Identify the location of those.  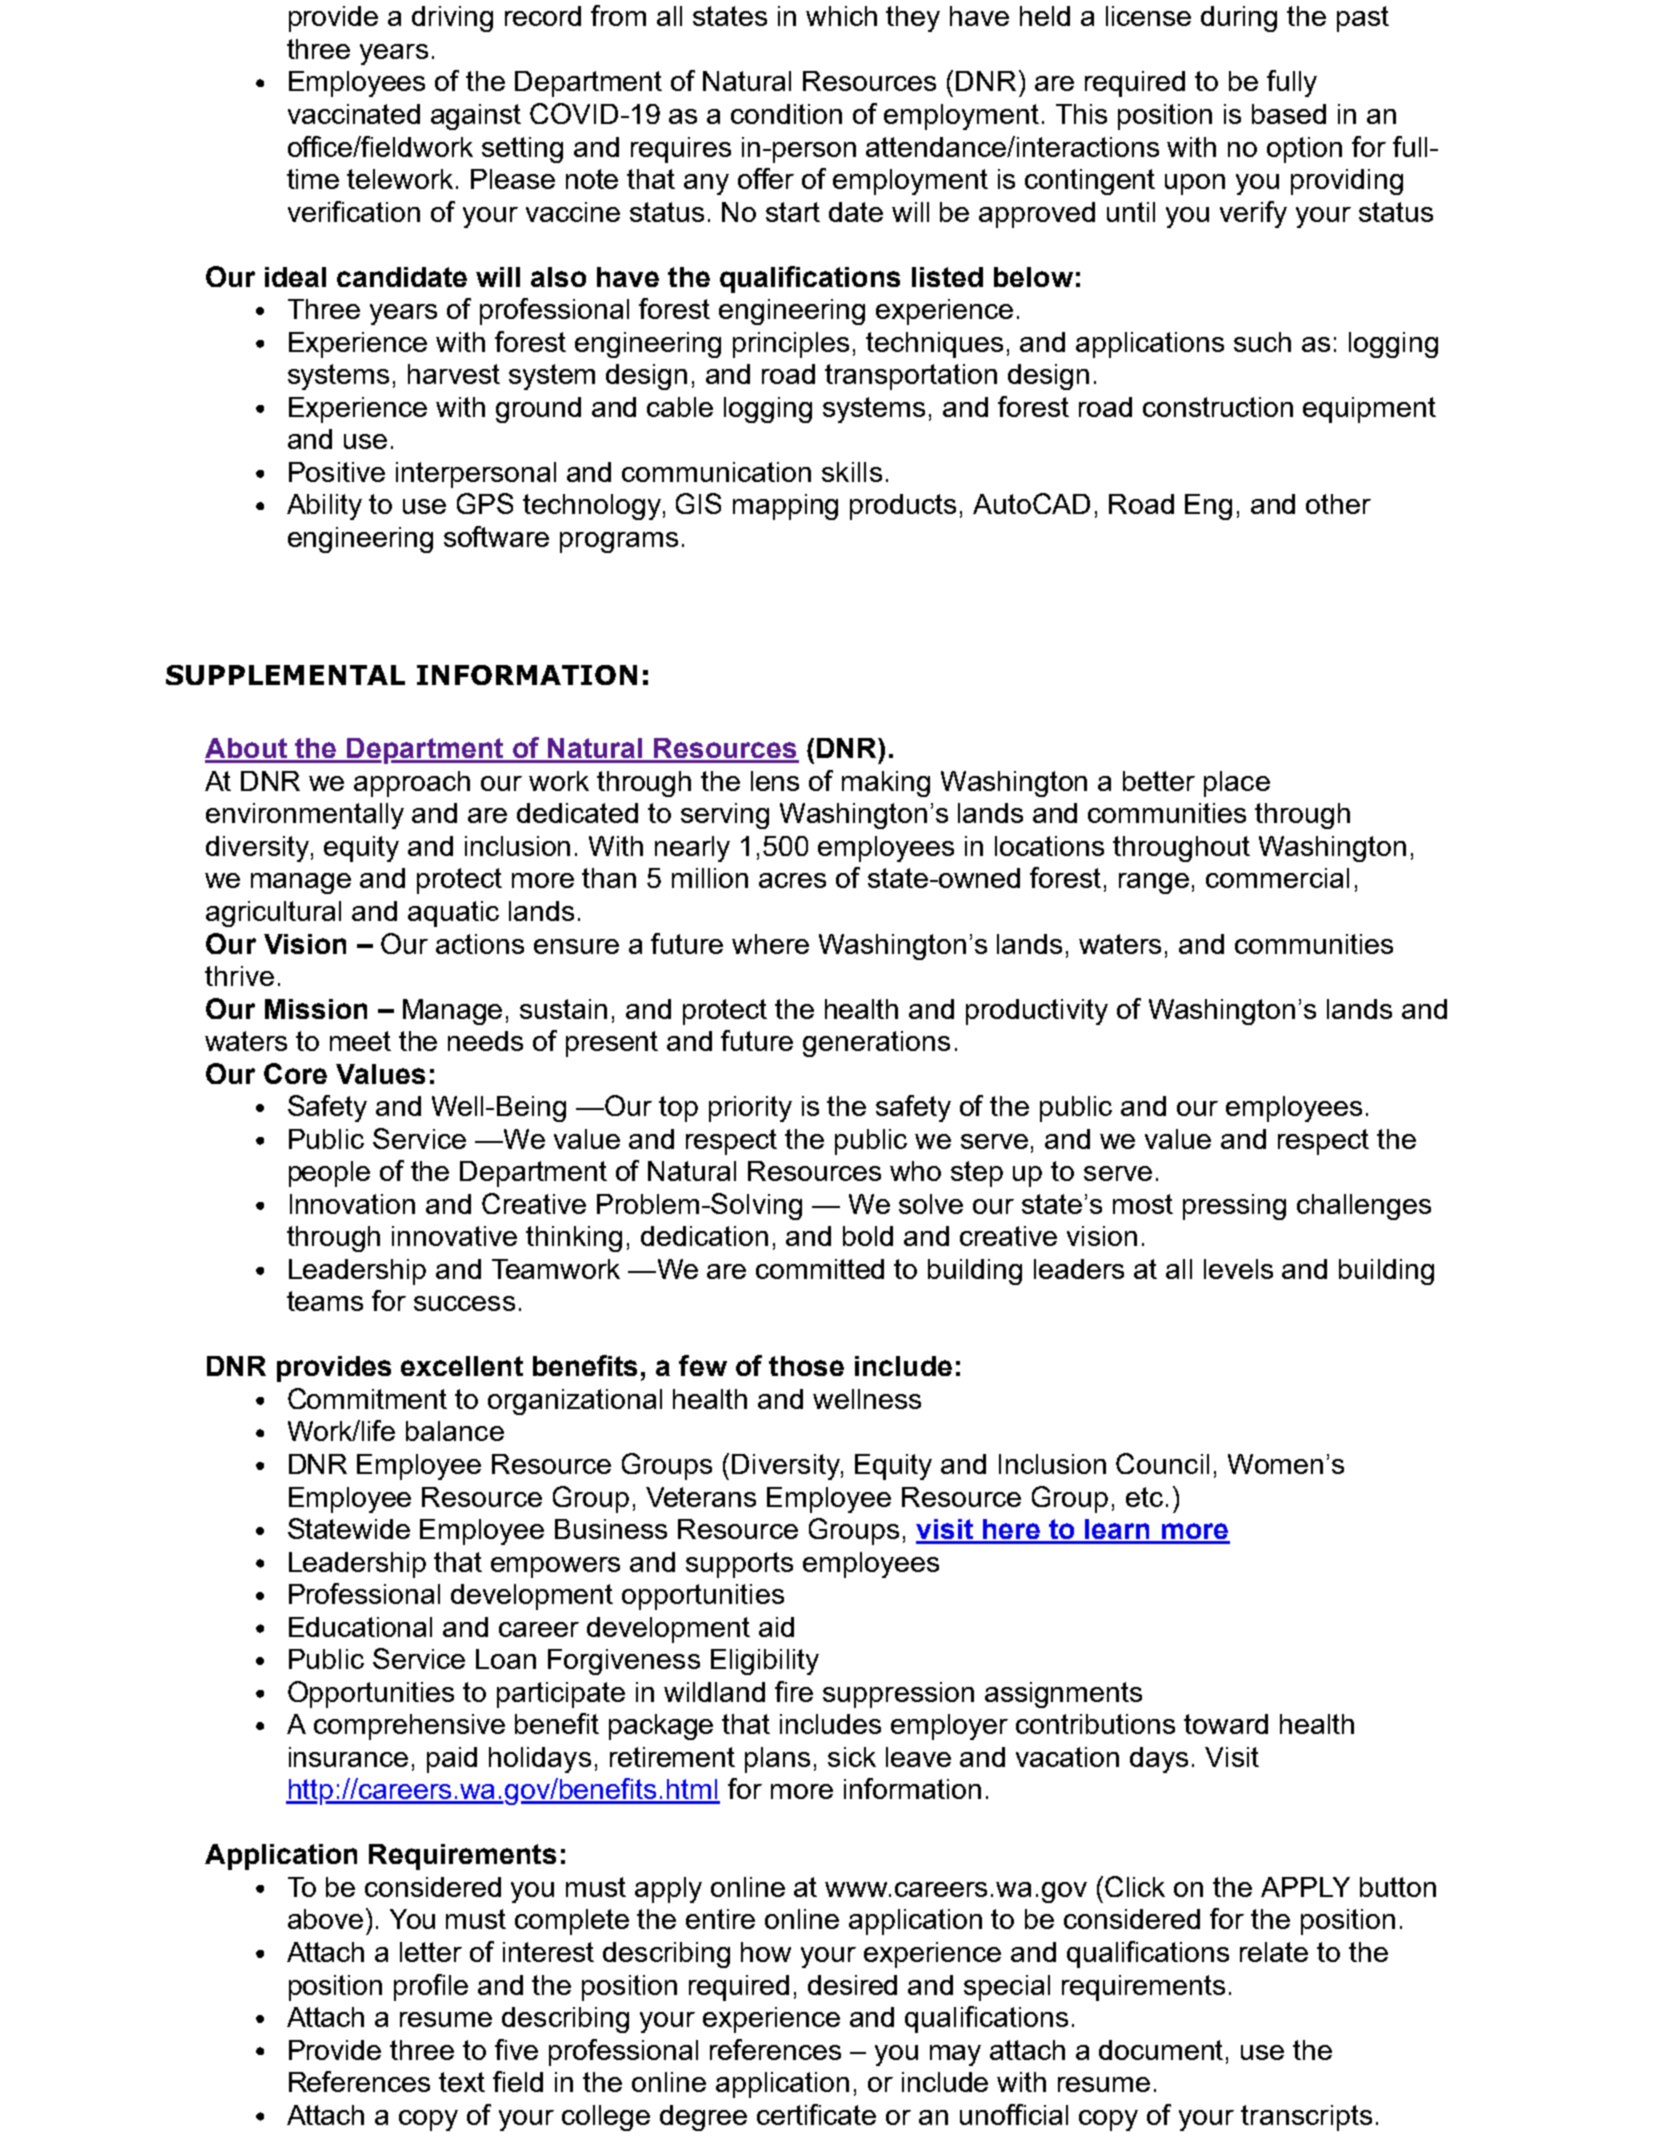
(806, 1366).
